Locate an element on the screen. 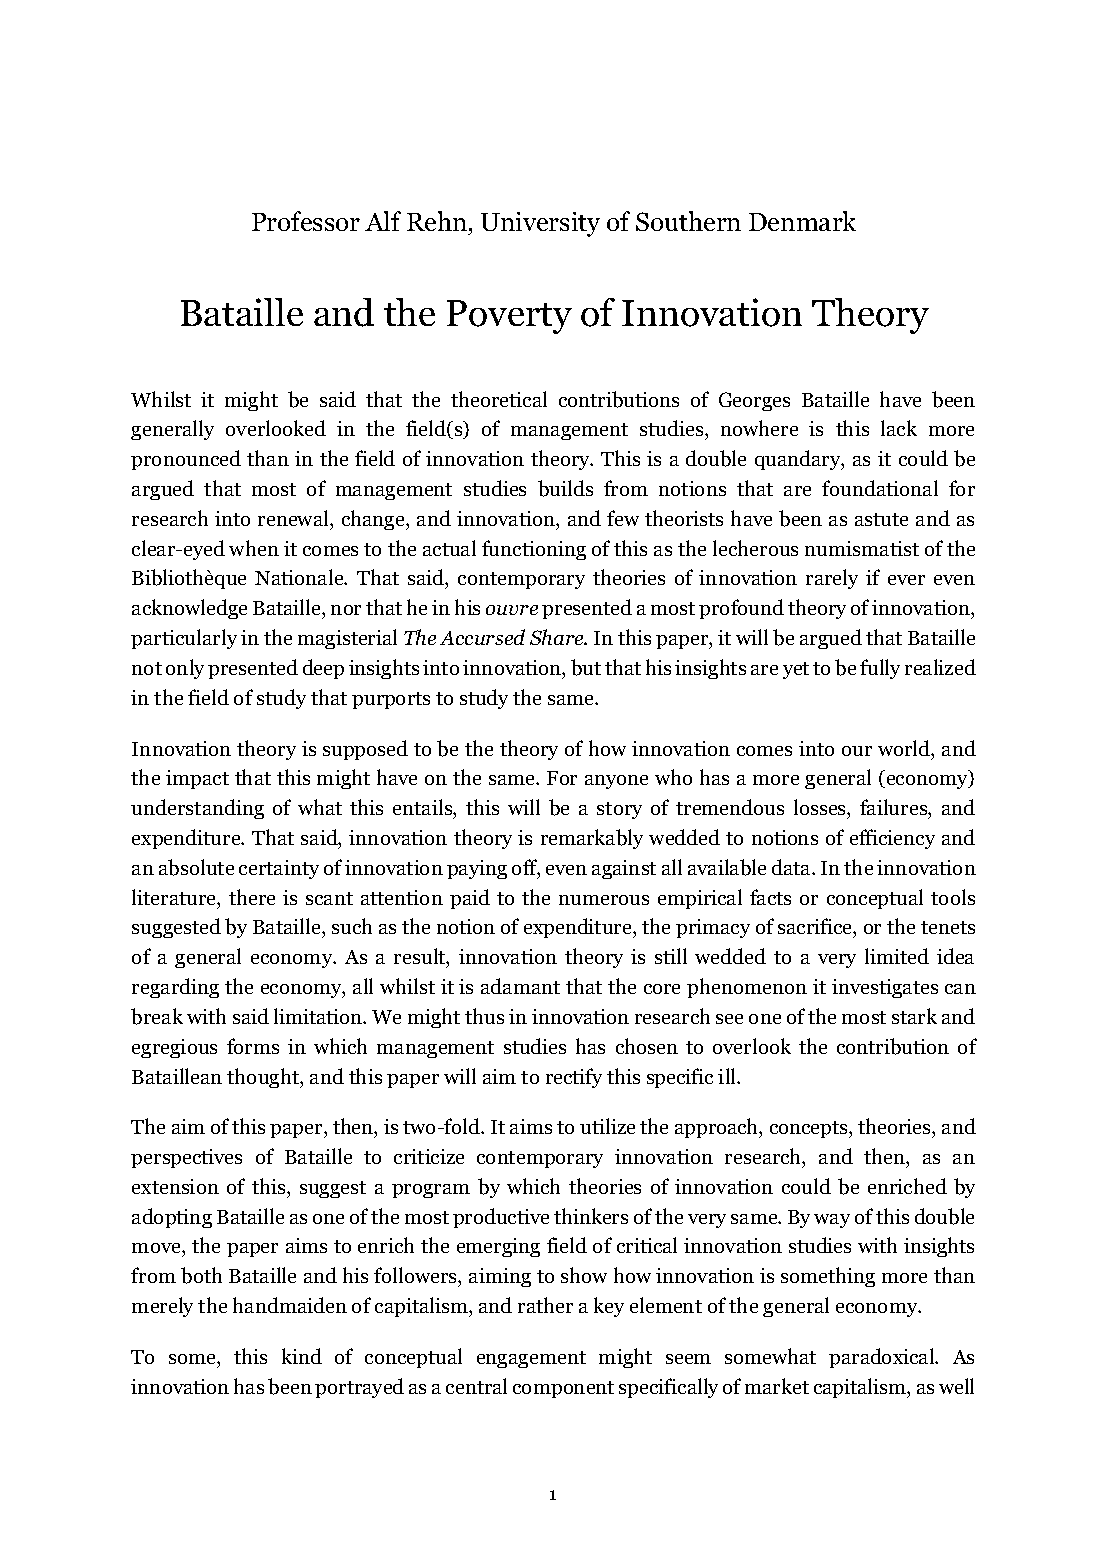 The width and height of the screenshot is (1108, 1568). concepts is located at coordinates (810, 1129).
